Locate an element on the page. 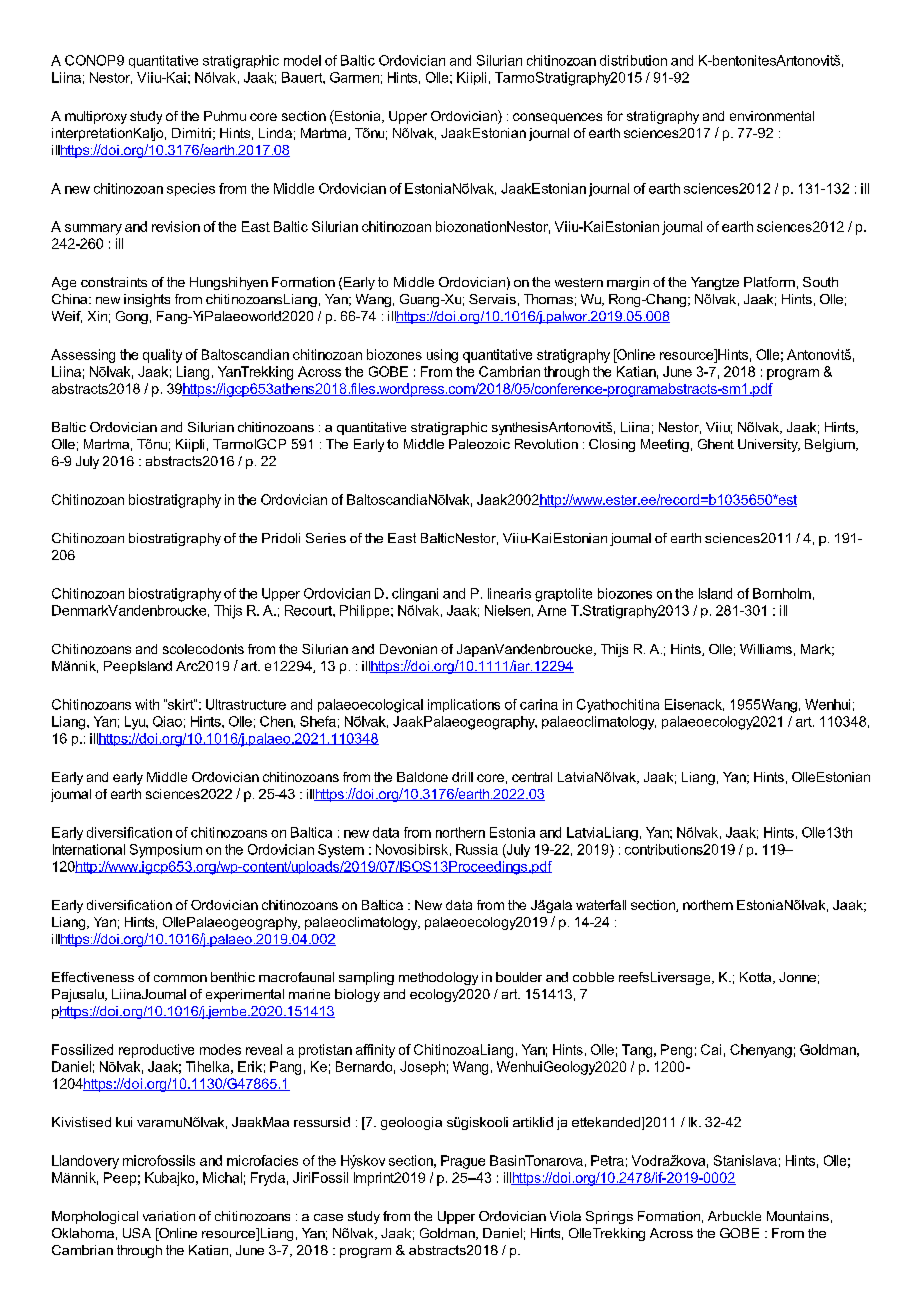  quality is located at coordinates (162, 356).
